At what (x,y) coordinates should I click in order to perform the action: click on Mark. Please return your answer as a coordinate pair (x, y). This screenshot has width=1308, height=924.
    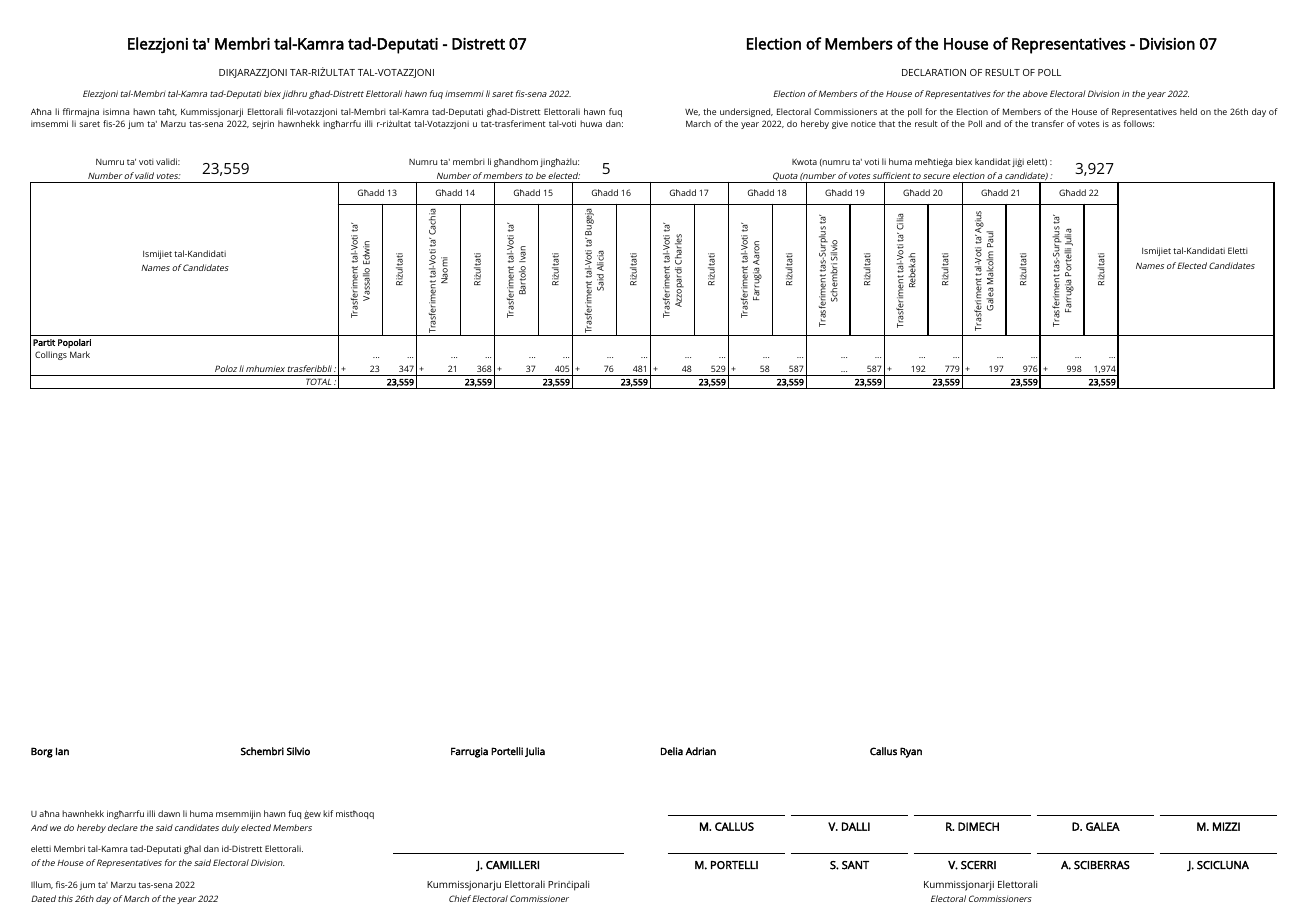
    Looking at the image, I should click on (80, 354).
